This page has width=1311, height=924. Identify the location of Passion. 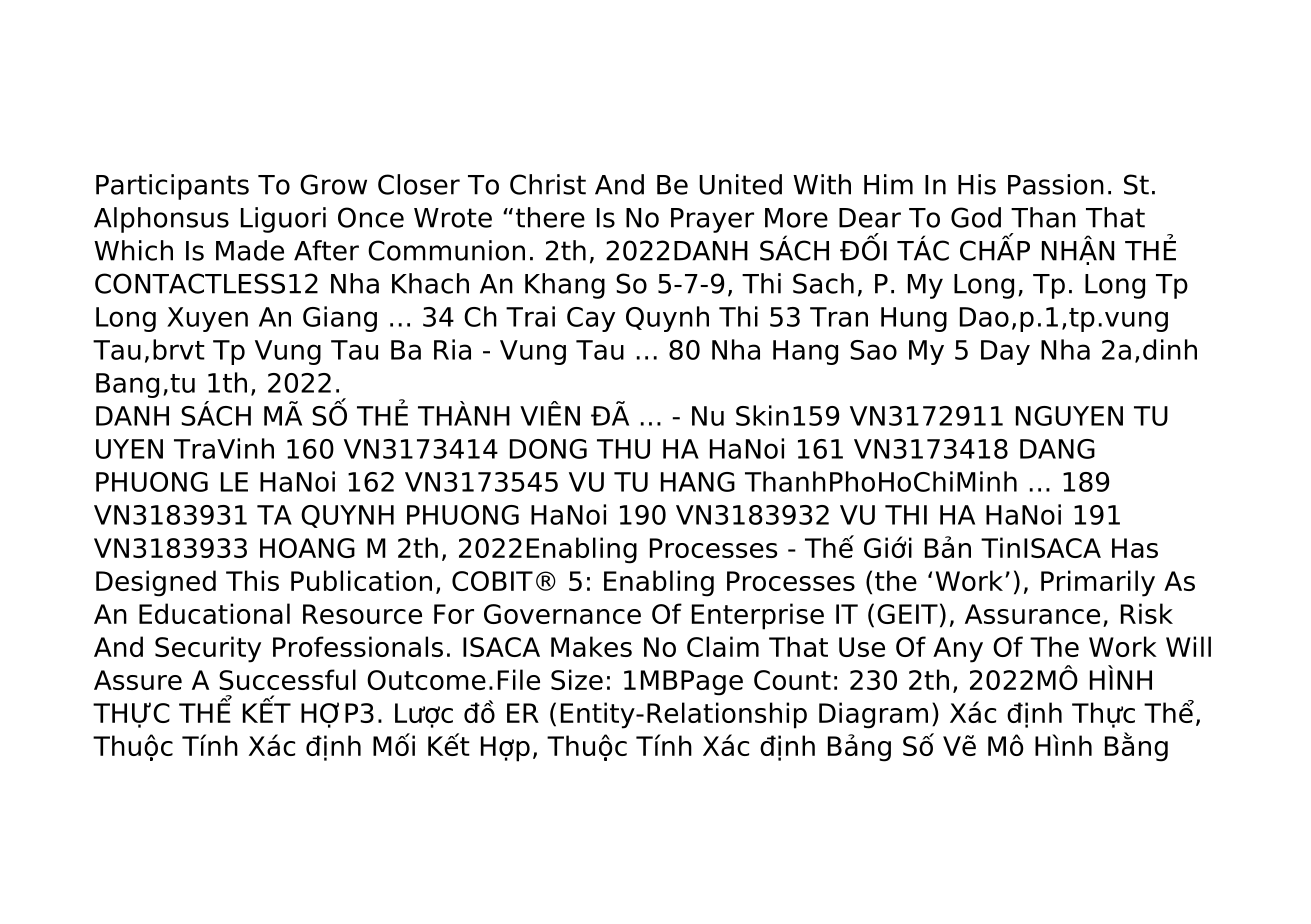
(1056, 184).
